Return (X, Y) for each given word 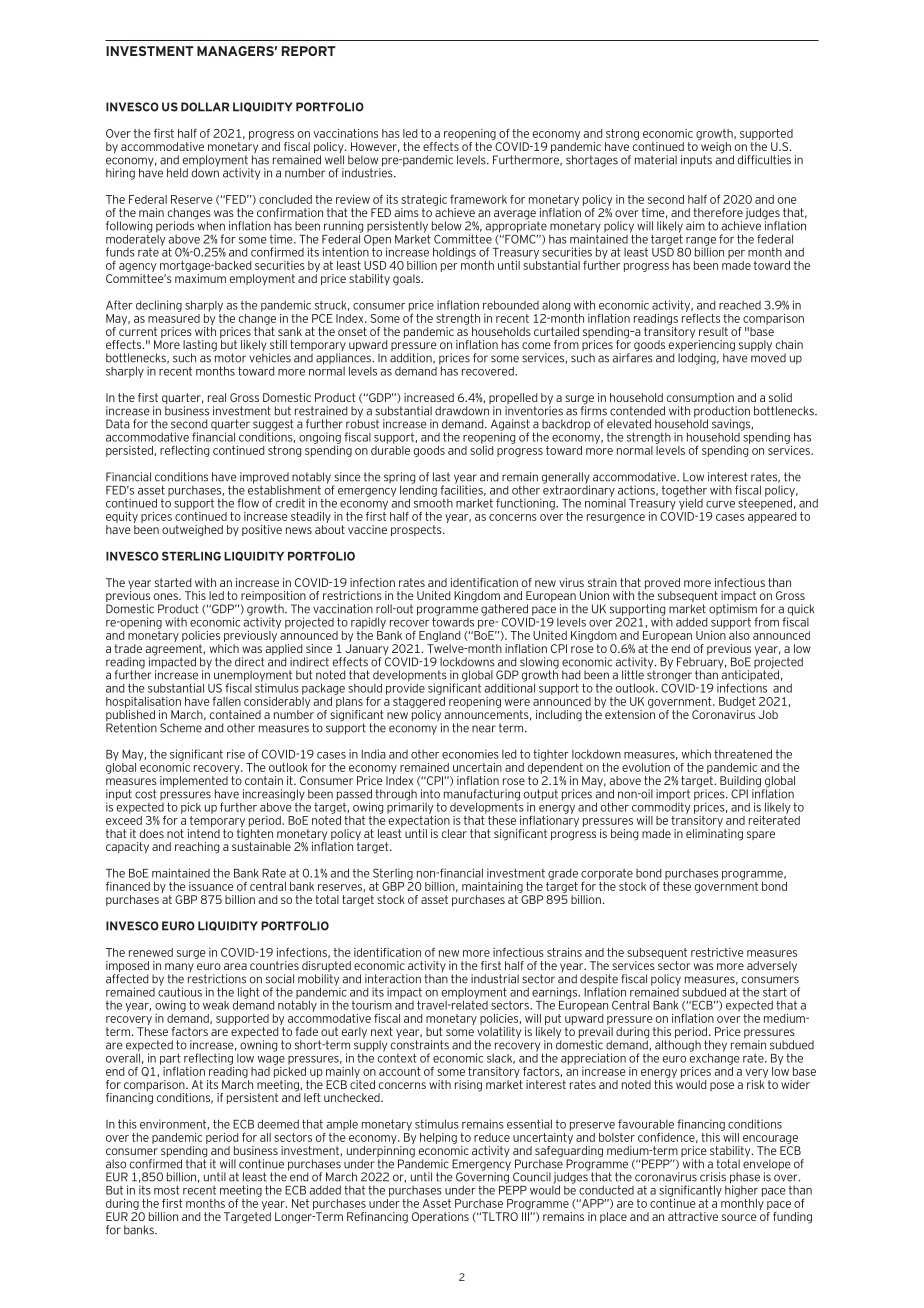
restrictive (717, 952)
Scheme (181, 728)
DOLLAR (205, 107)
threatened (743, 754)
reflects (701, 317)
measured (174, 317)
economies (470, 754)
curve (720, 504)
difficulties (764, 160)
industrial (495, 979)
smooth (433, 502)
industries (368, 172)
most (167, 1190)
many (179, 969)
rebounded (511, 305)
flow (248, 503)
